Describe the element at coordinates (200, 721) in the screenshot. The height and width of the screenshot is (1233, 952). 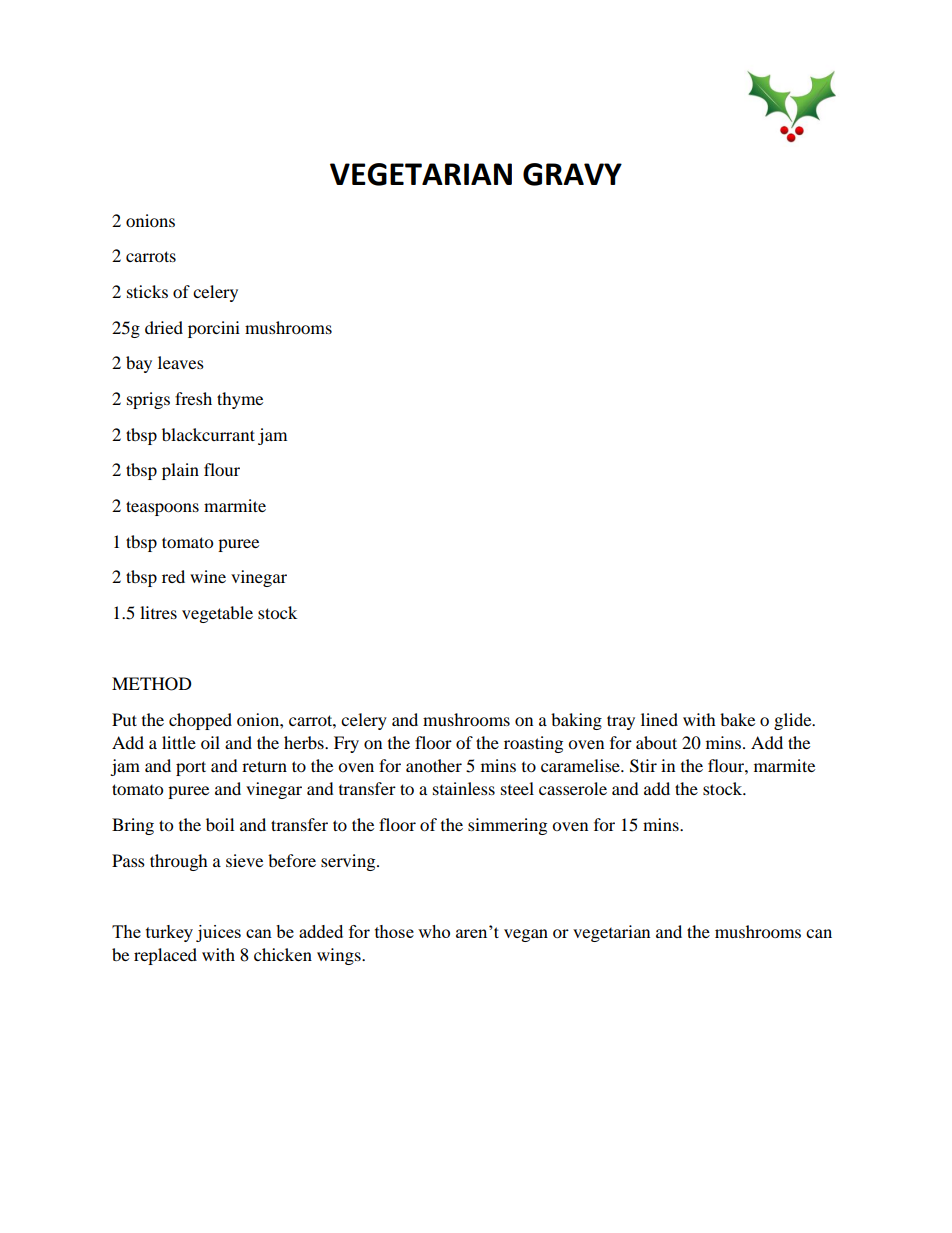
I see `chopped` at that location.
